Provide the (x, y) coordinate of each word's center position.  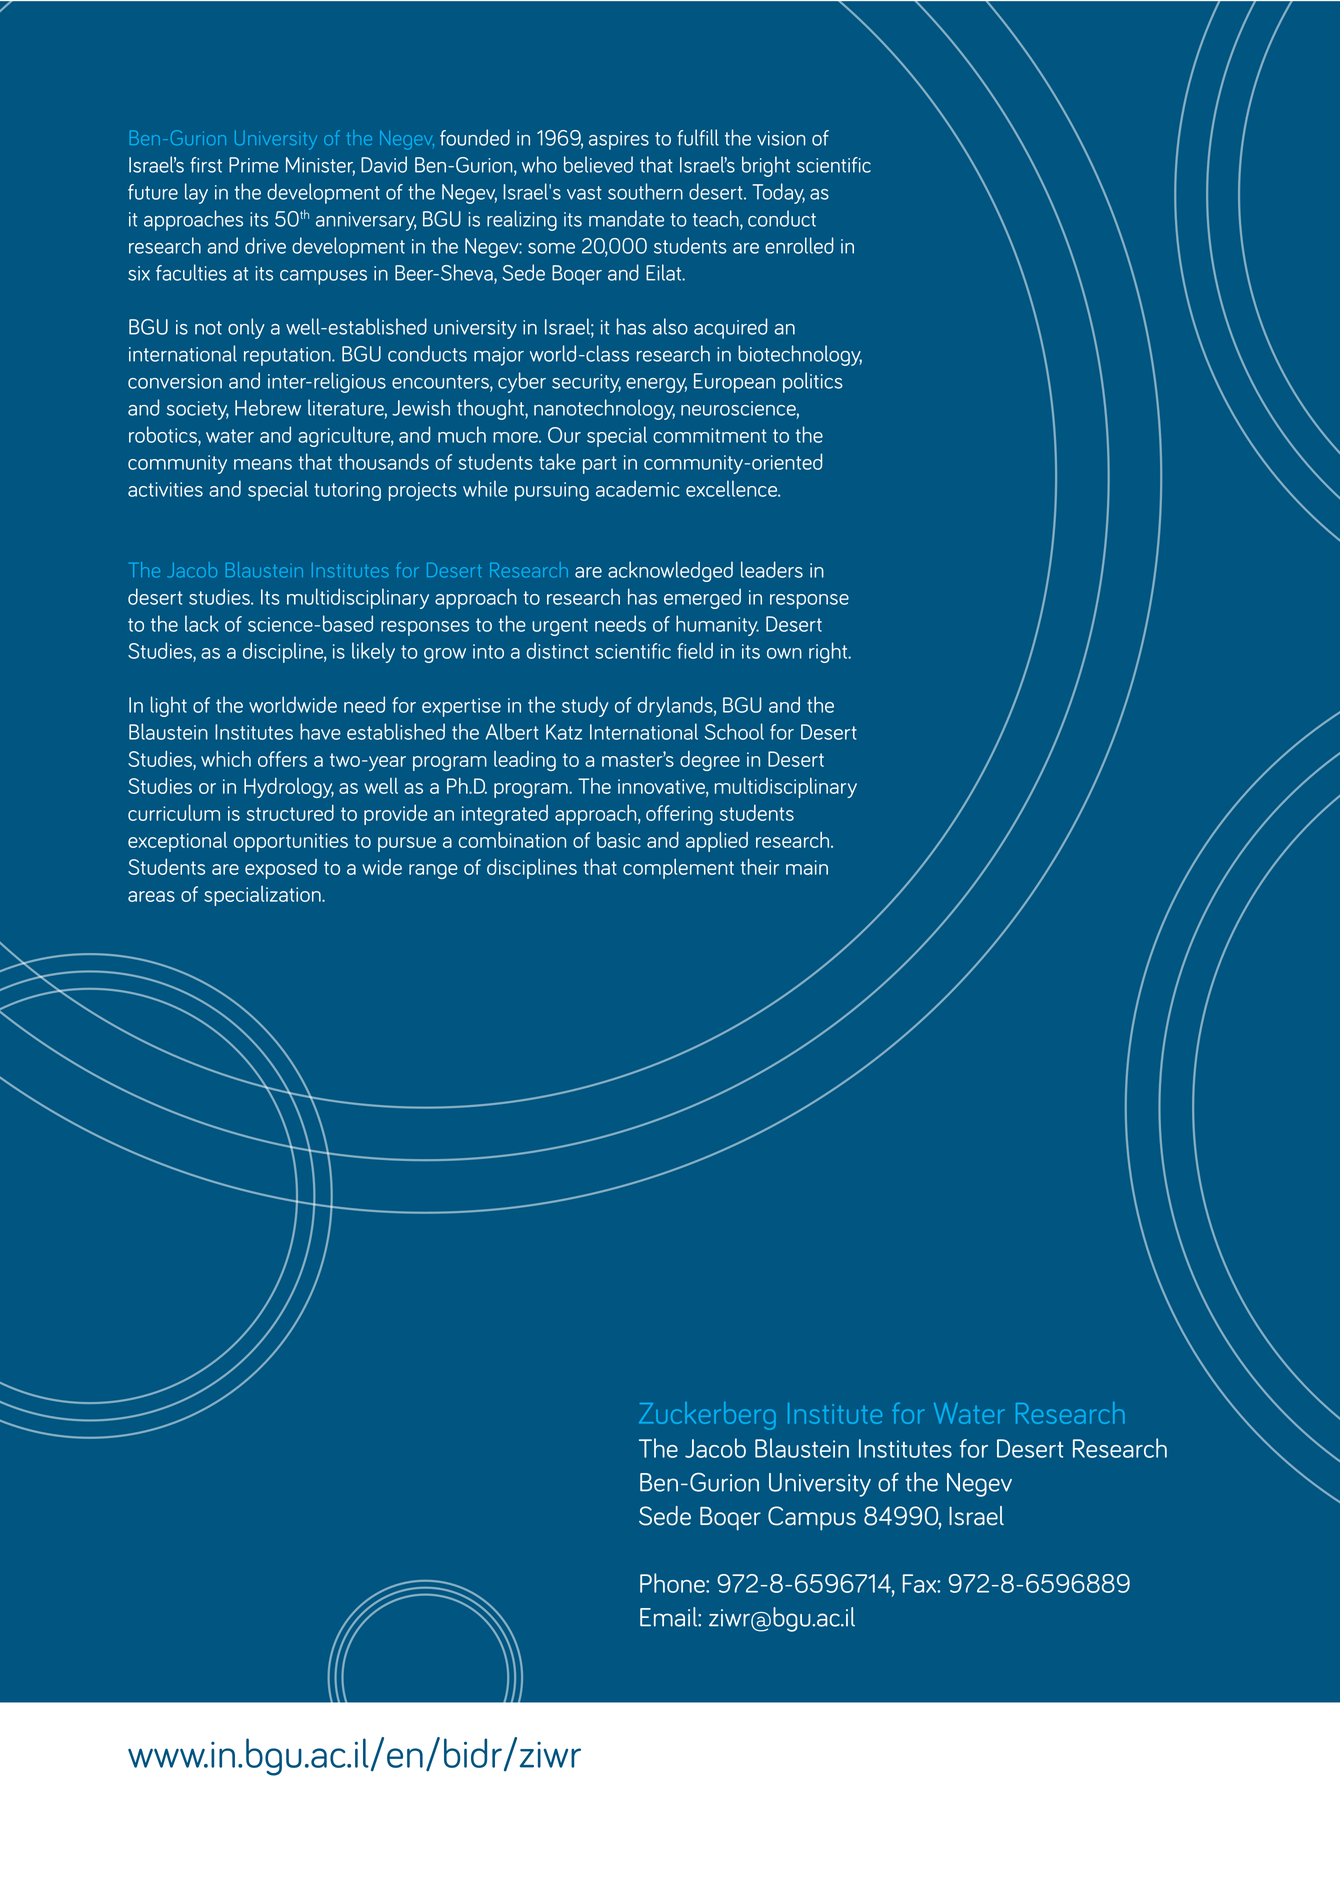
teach (717, 218)
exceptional (177, 842)
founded (475, 137)
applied (717, 841)
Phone (673, 1583)
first (206, 165)
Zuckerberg (707, 1416)
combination (512, 839)
